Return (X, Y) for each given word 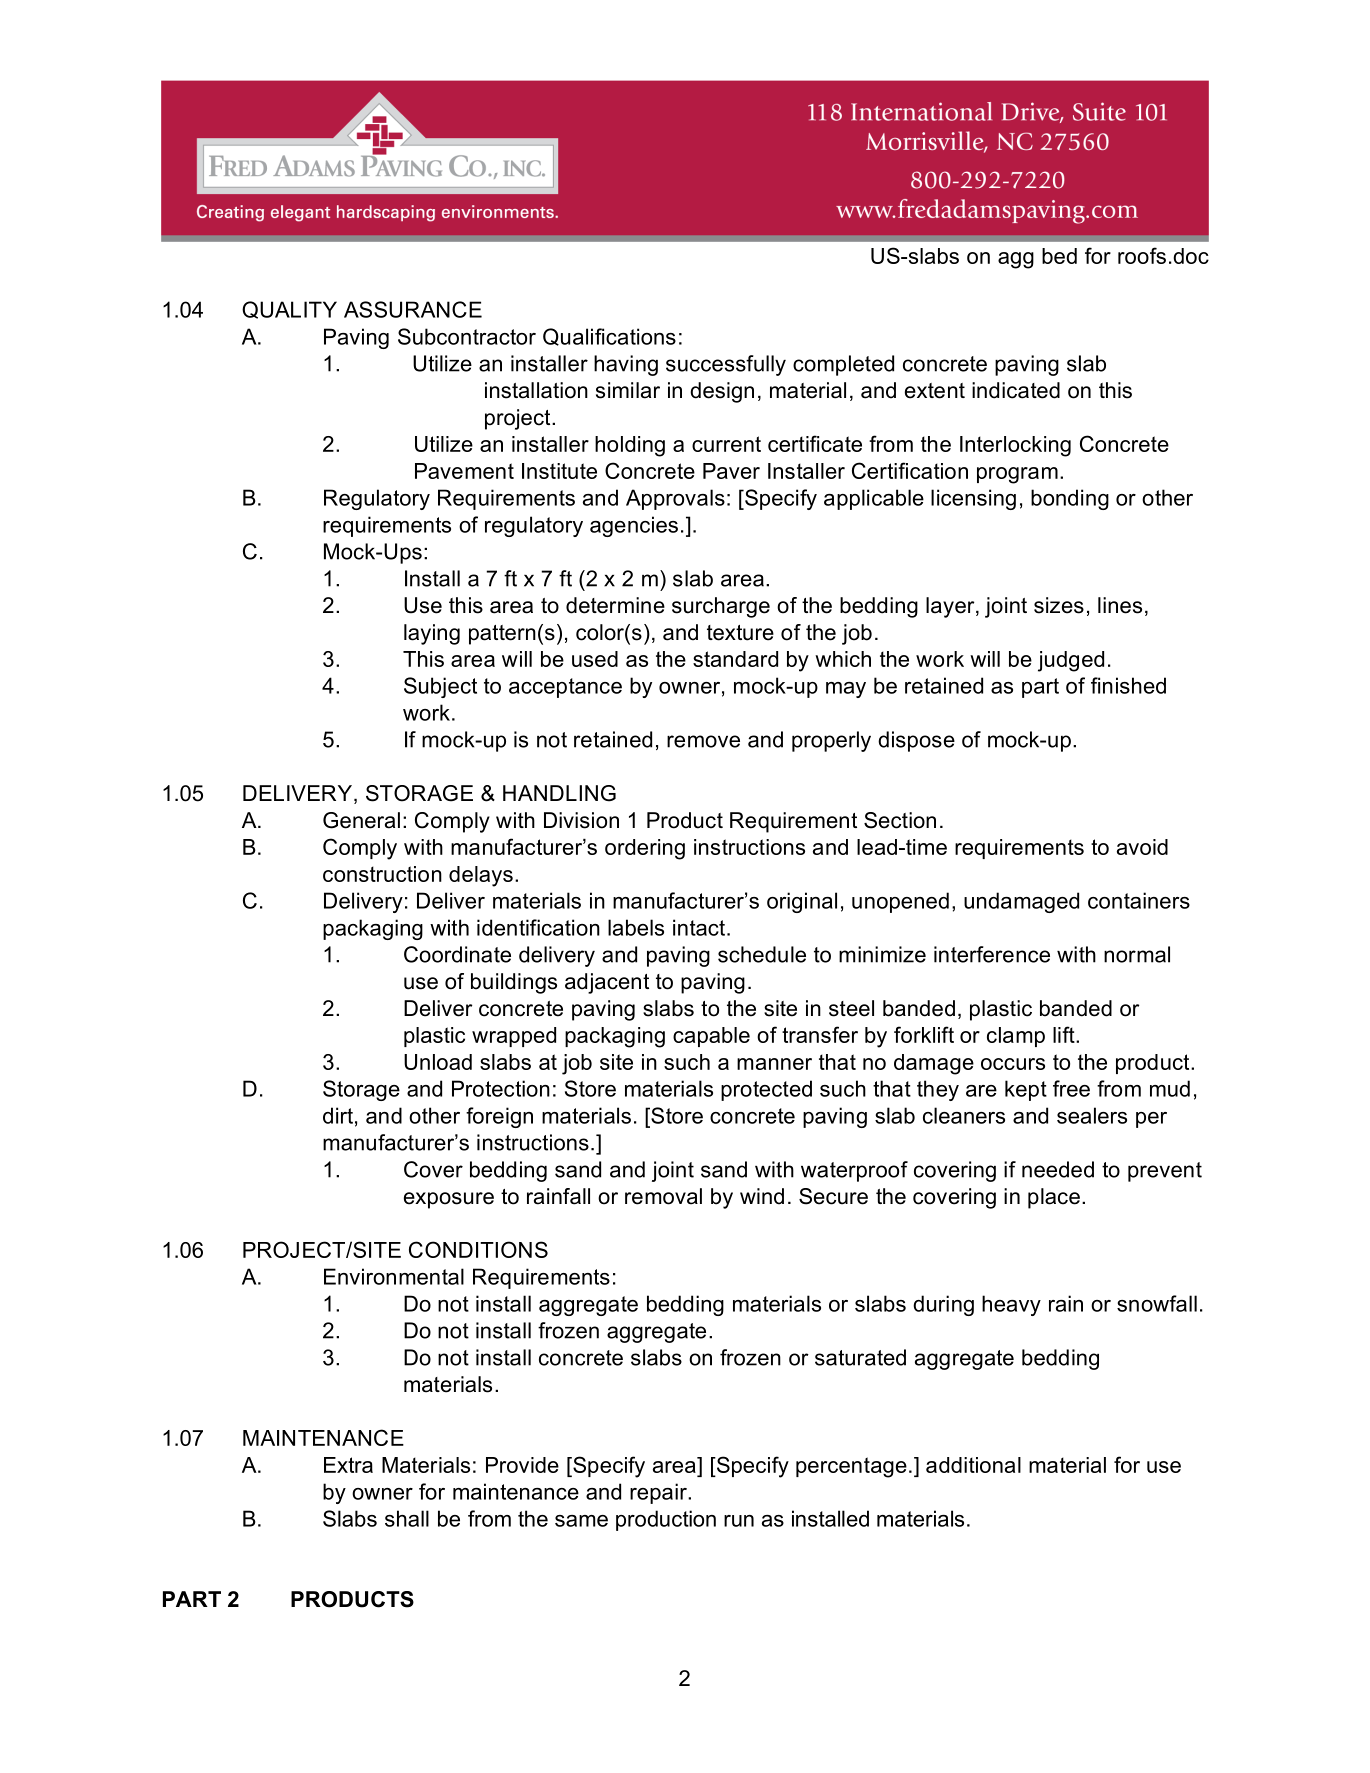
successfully (726, 365)
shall (407, 1518)
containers (1139, 900)
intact (700, 927)
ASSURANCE (413, 309)
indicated (1016, 390)
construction (382, 874)
